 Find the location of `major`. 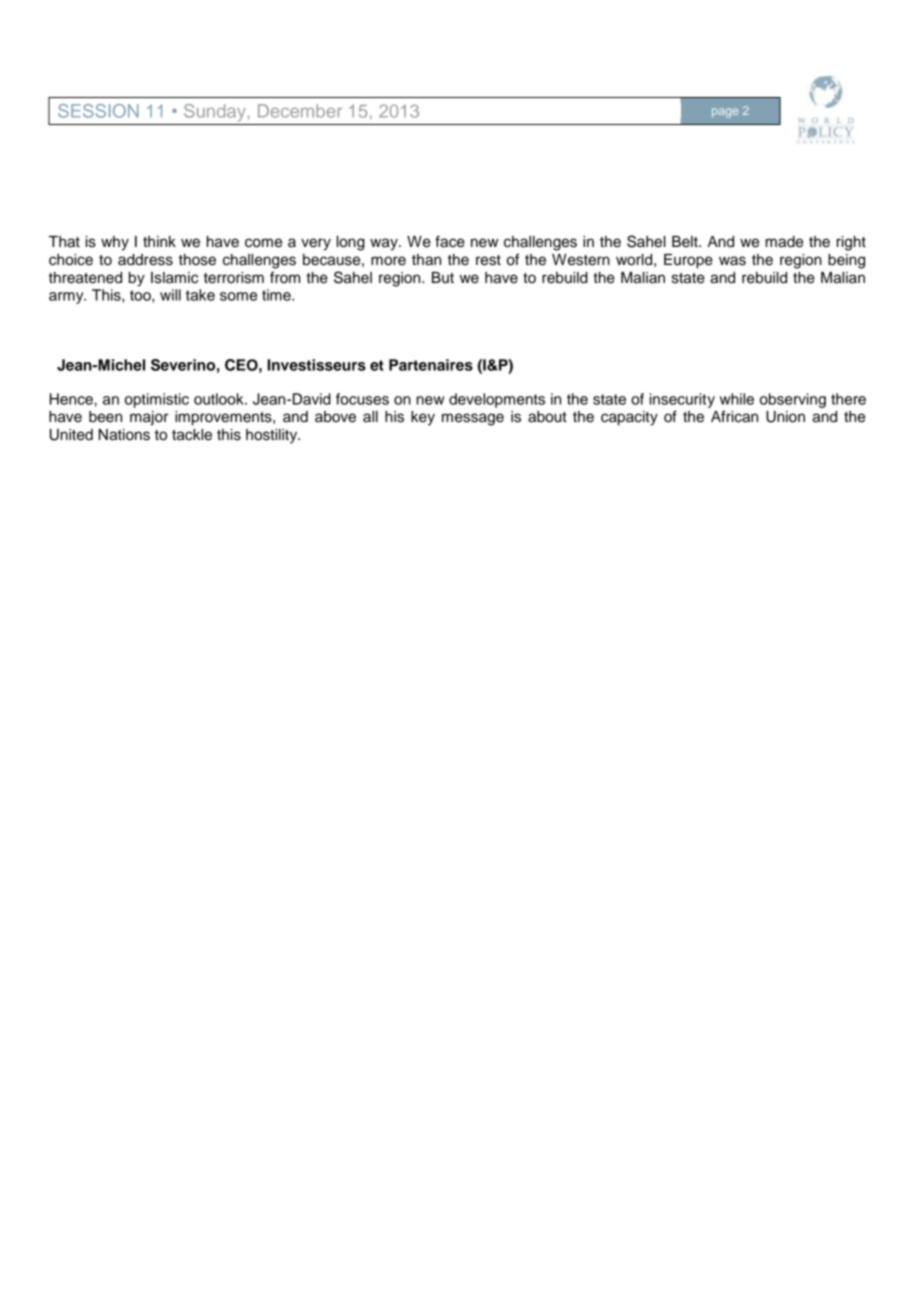

major is located at coordinates (149, 418).
